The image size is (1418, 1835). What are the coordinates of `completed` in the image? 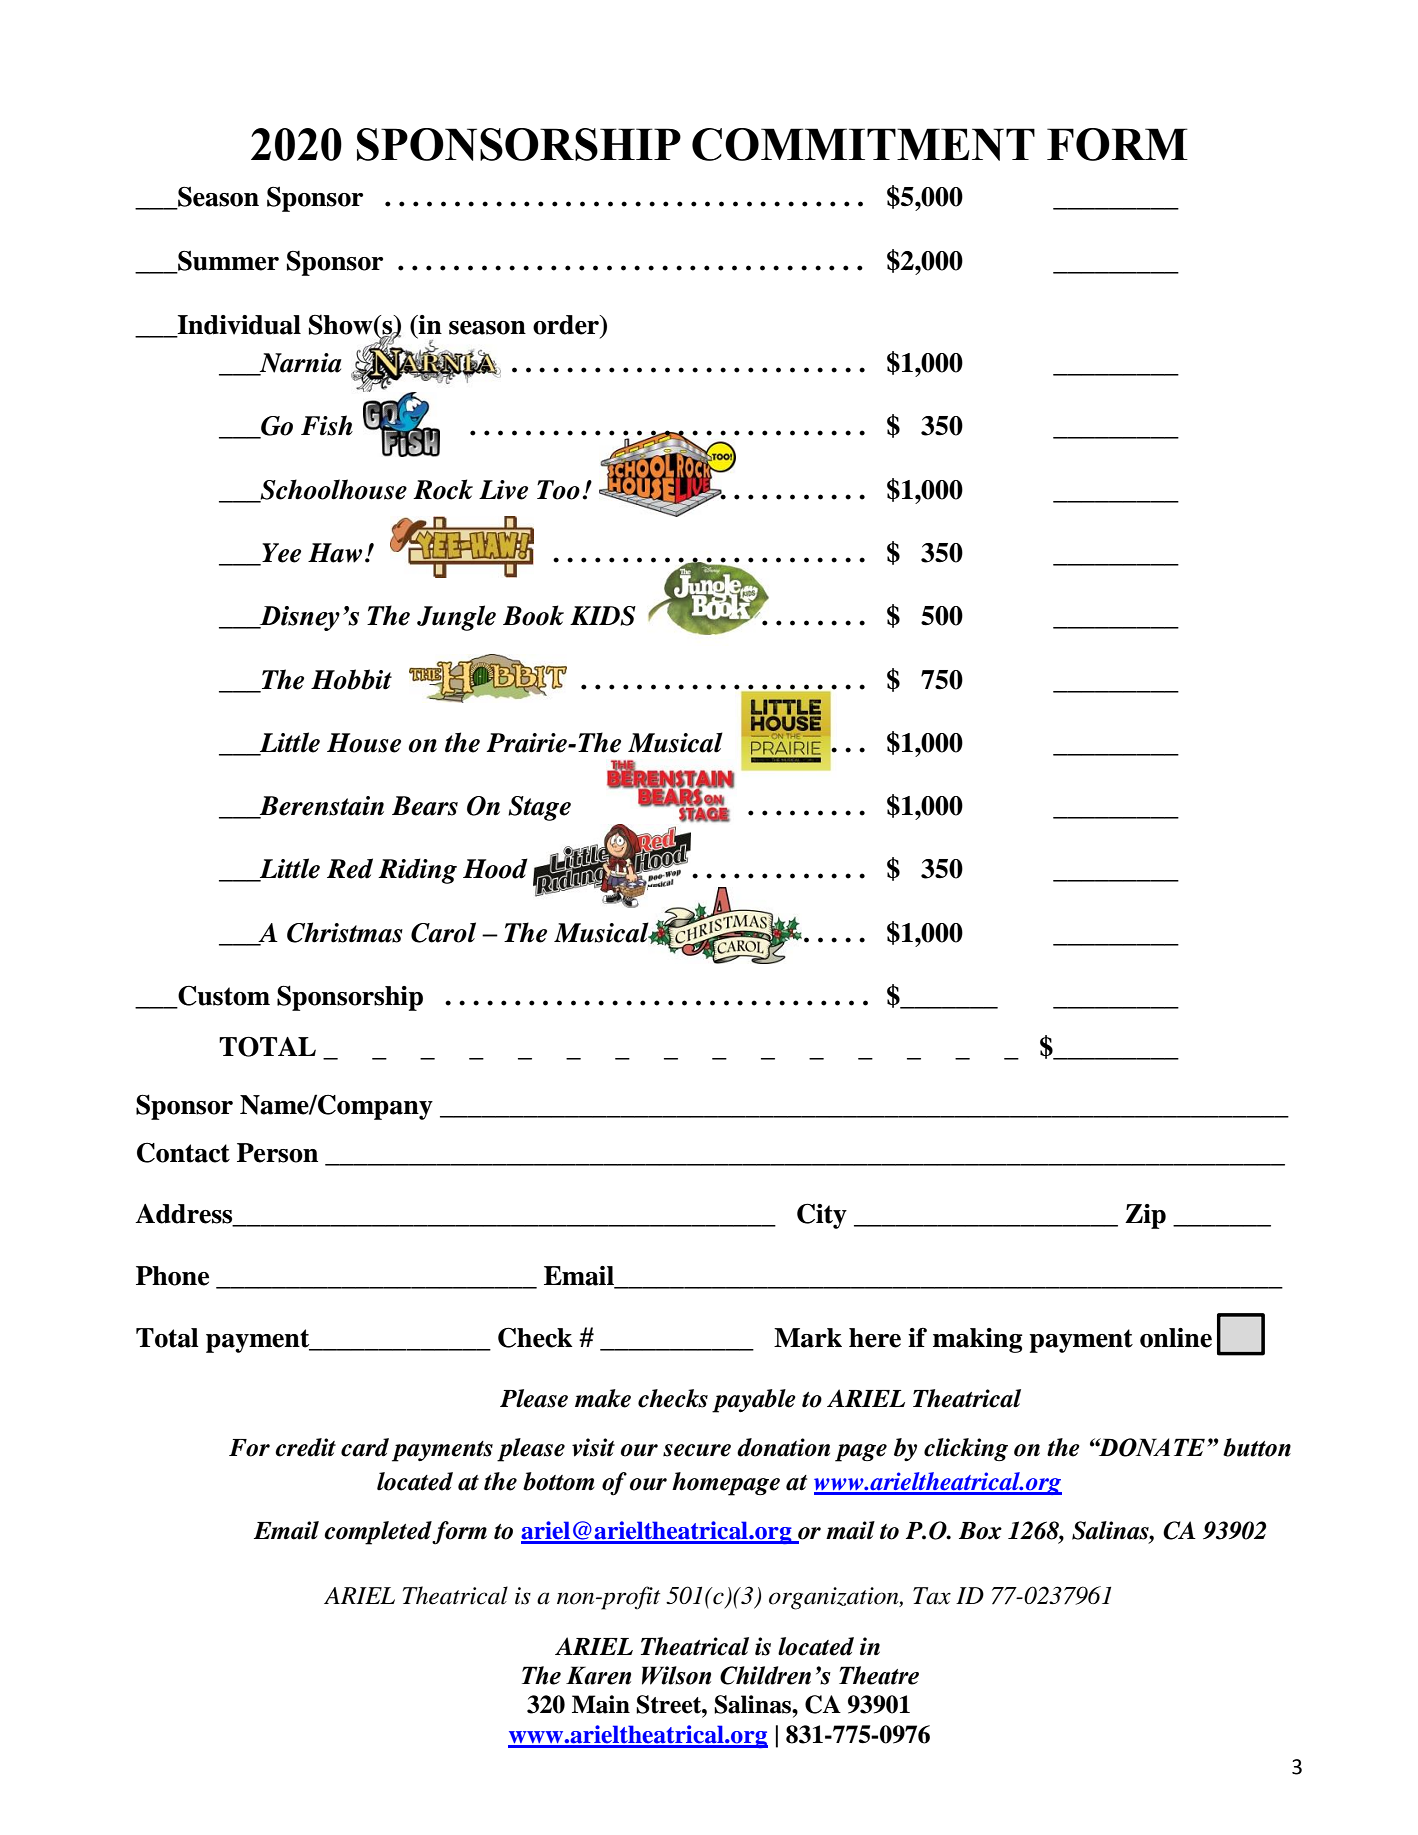 It's located at (378, 1533).
